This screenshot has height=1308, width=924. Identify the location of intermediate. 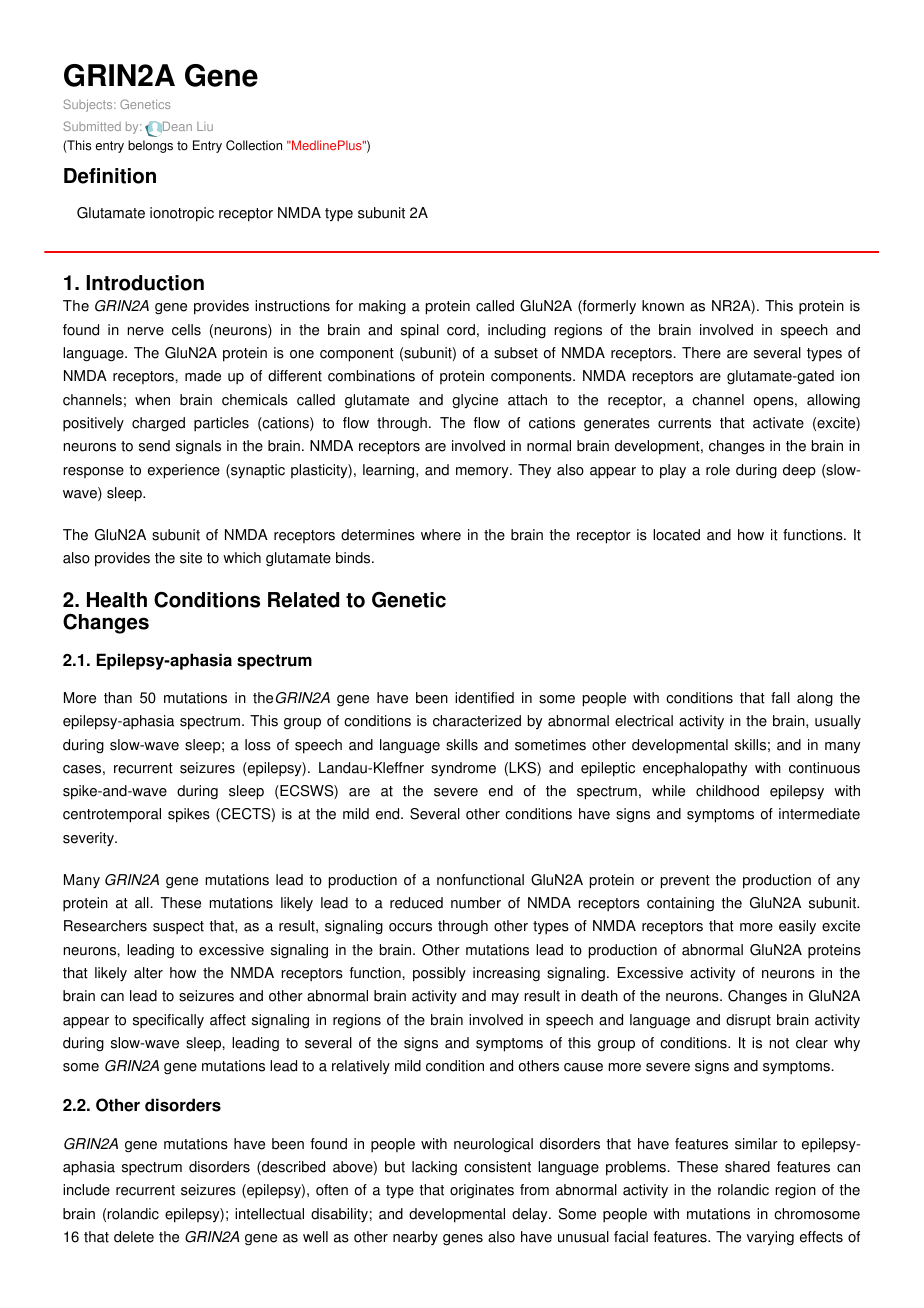
(819, 814).
